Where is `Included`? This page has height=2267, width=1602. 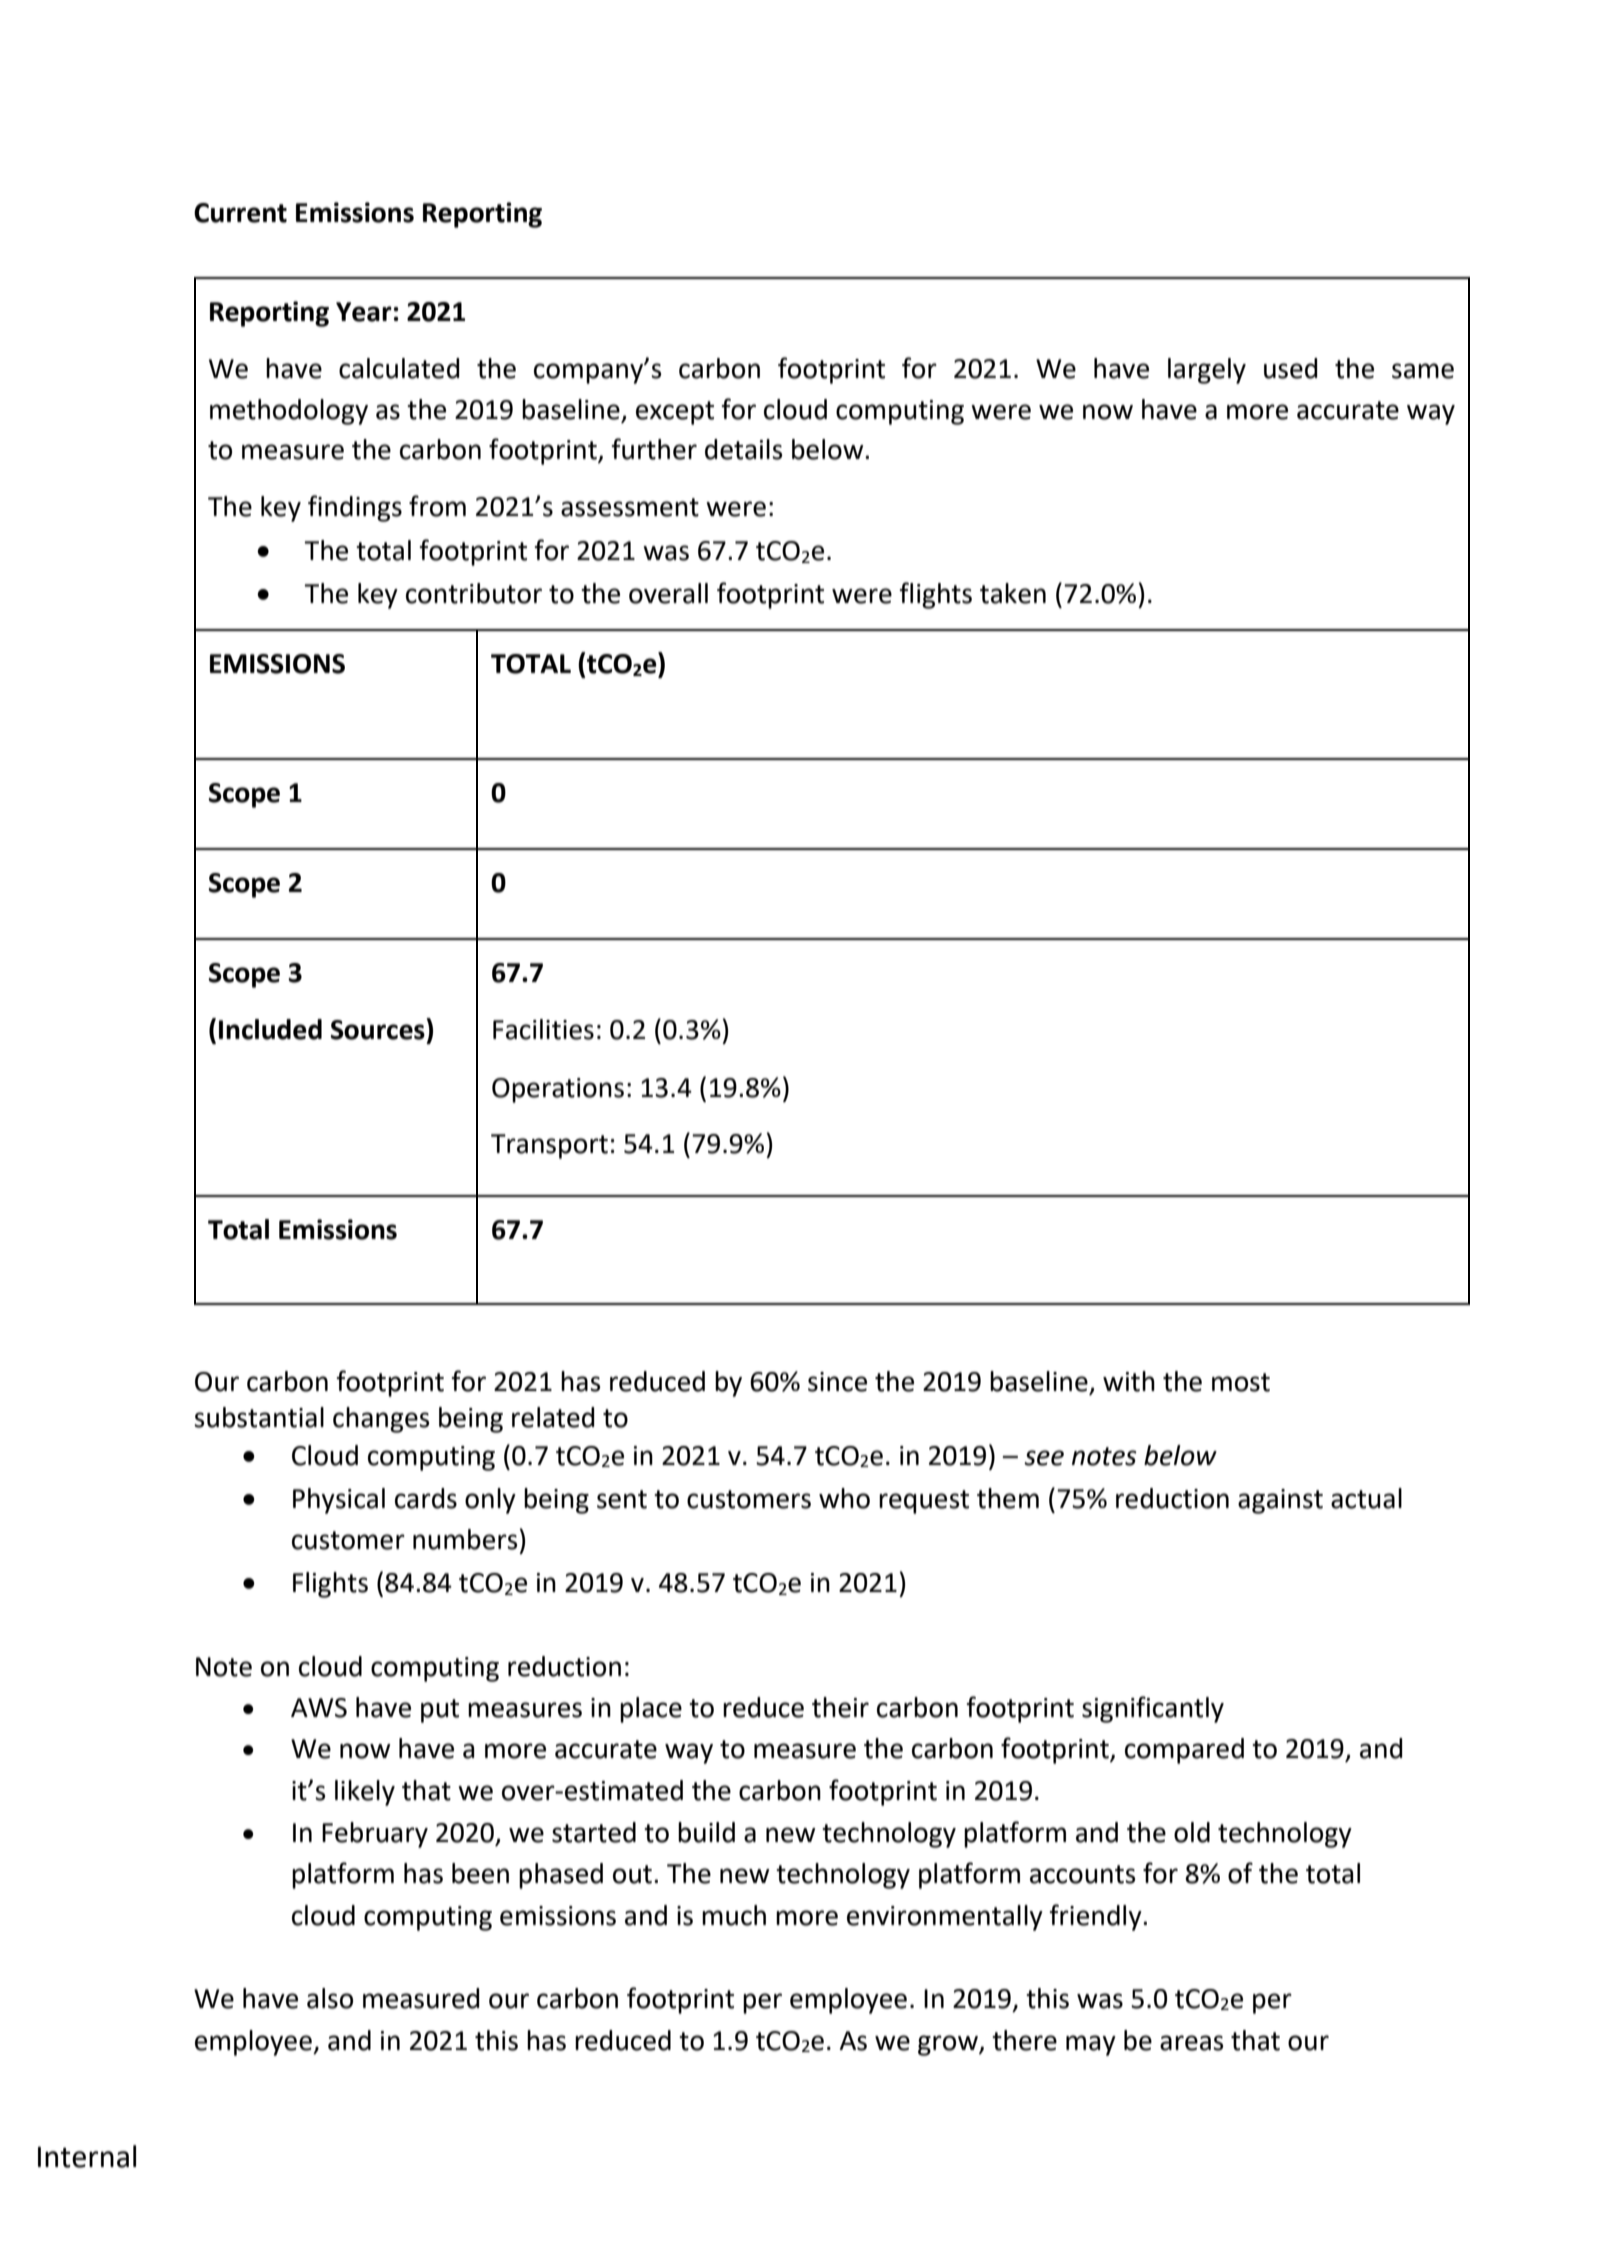
Included is located at coordinates (270, 1029).
